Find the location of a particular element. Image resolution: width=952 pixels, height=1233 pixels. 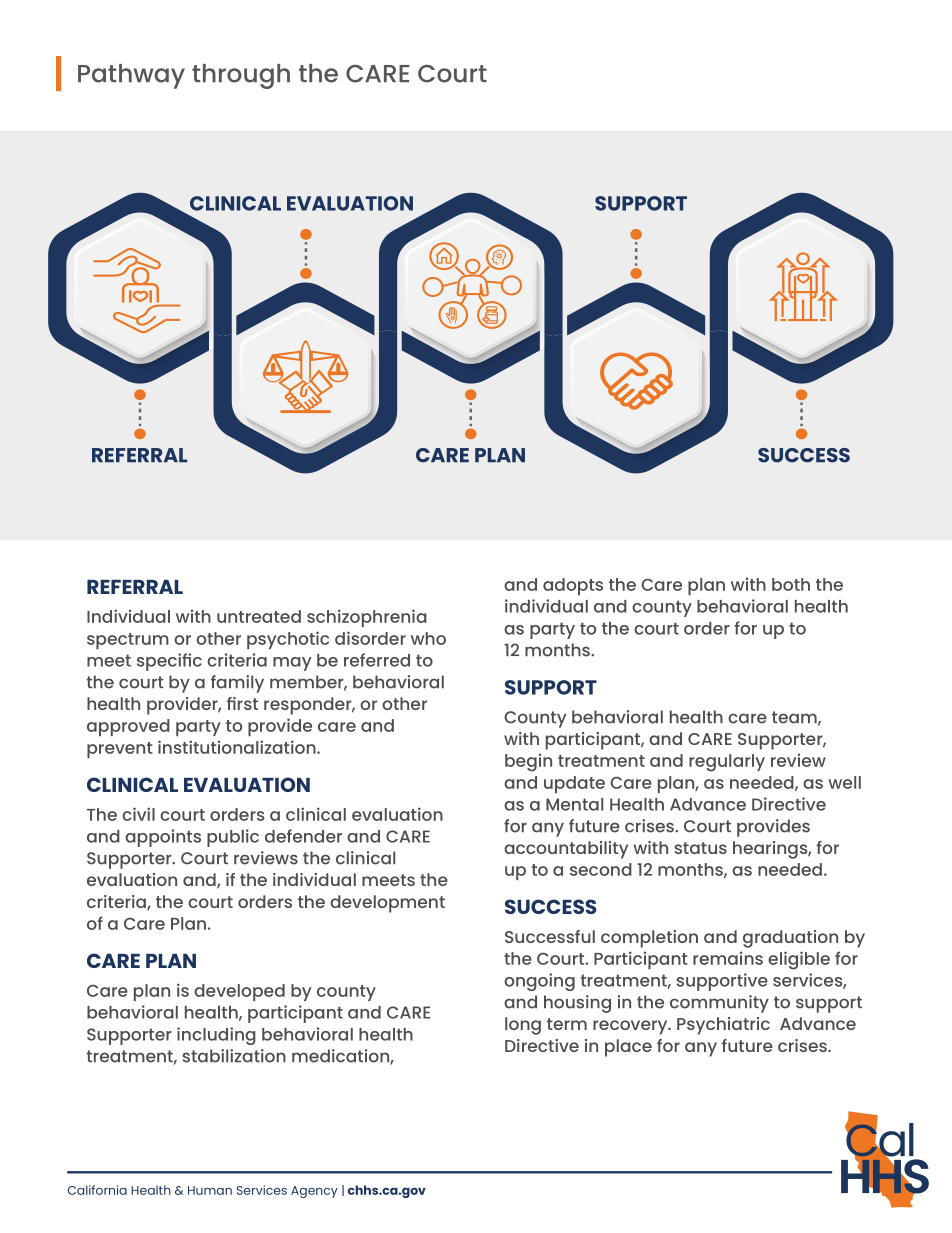

graduation is located at coordinates (790, 939).
